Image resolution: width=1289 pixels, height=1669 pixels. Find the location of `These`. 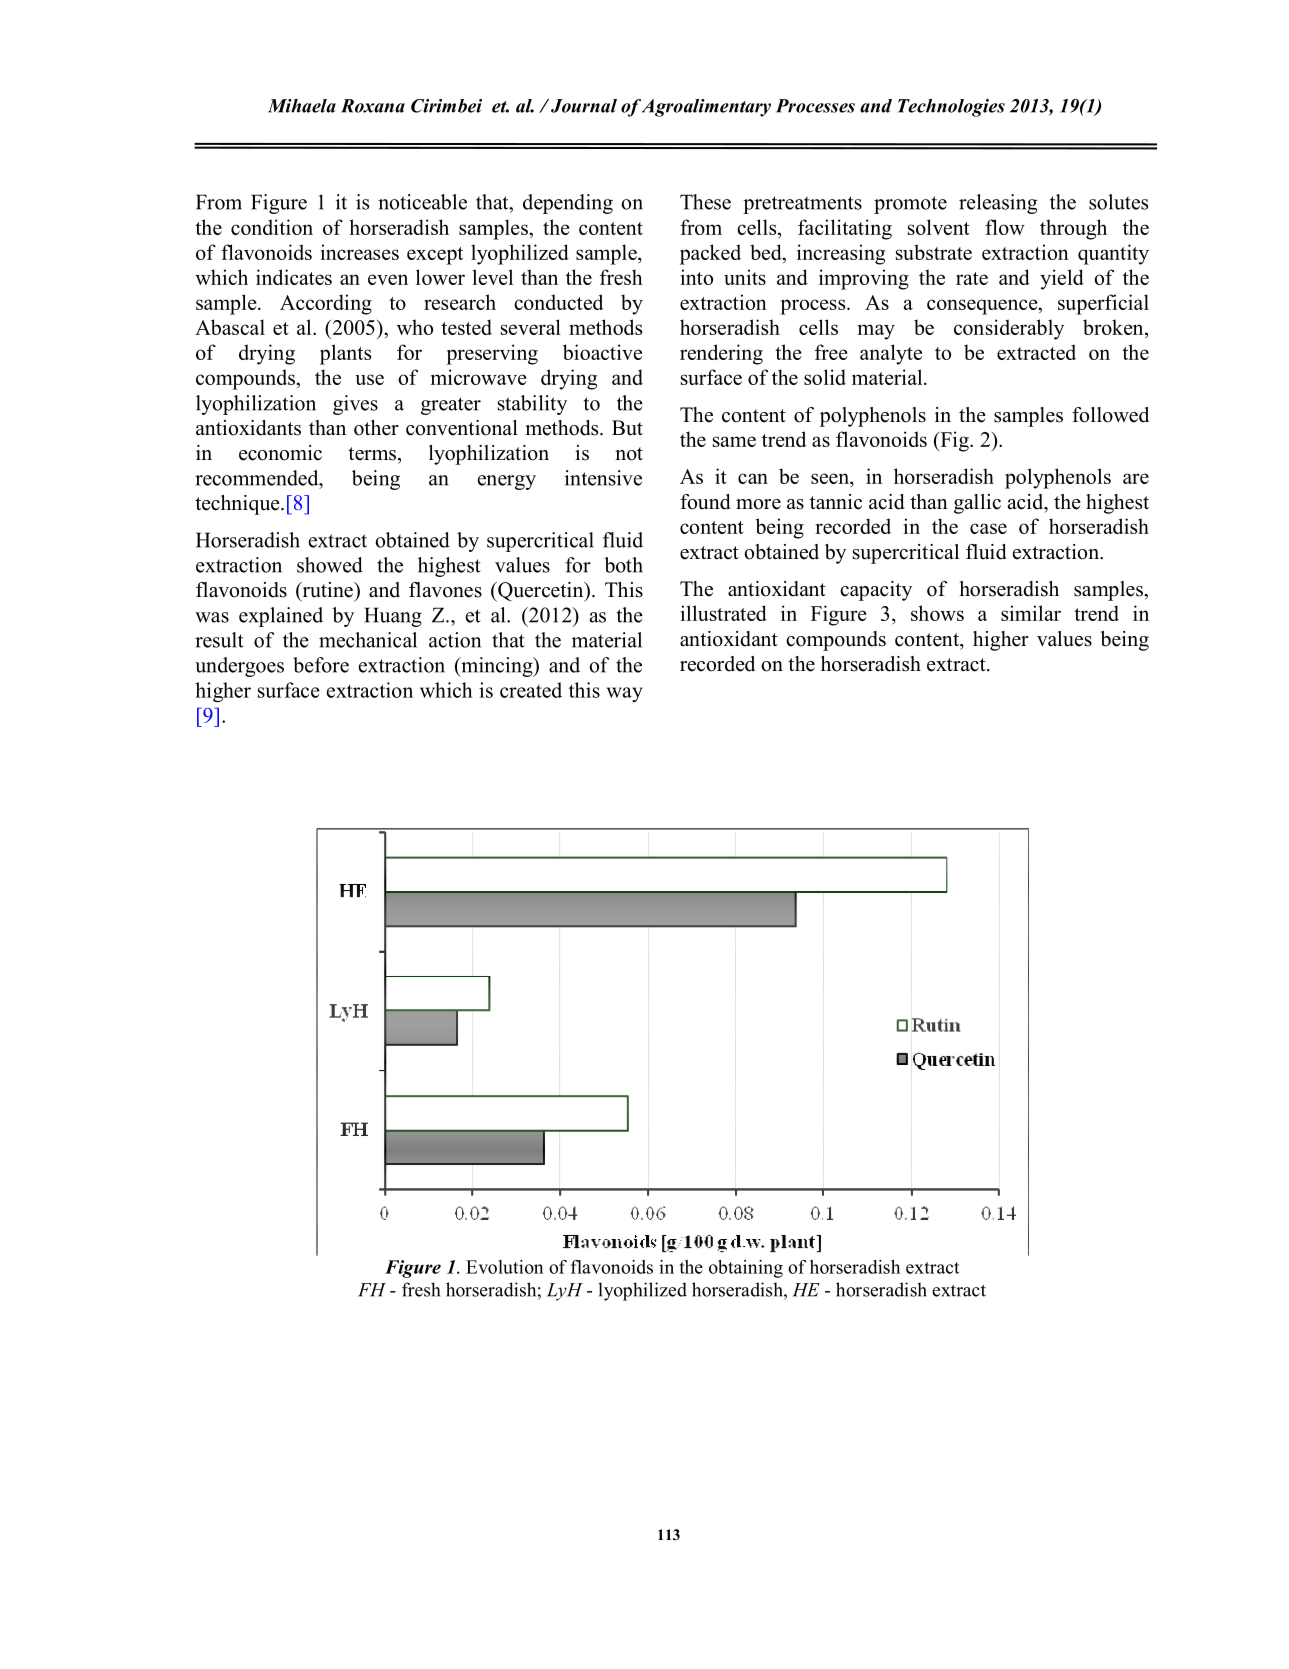

These is located at coordinates (705, 202).
